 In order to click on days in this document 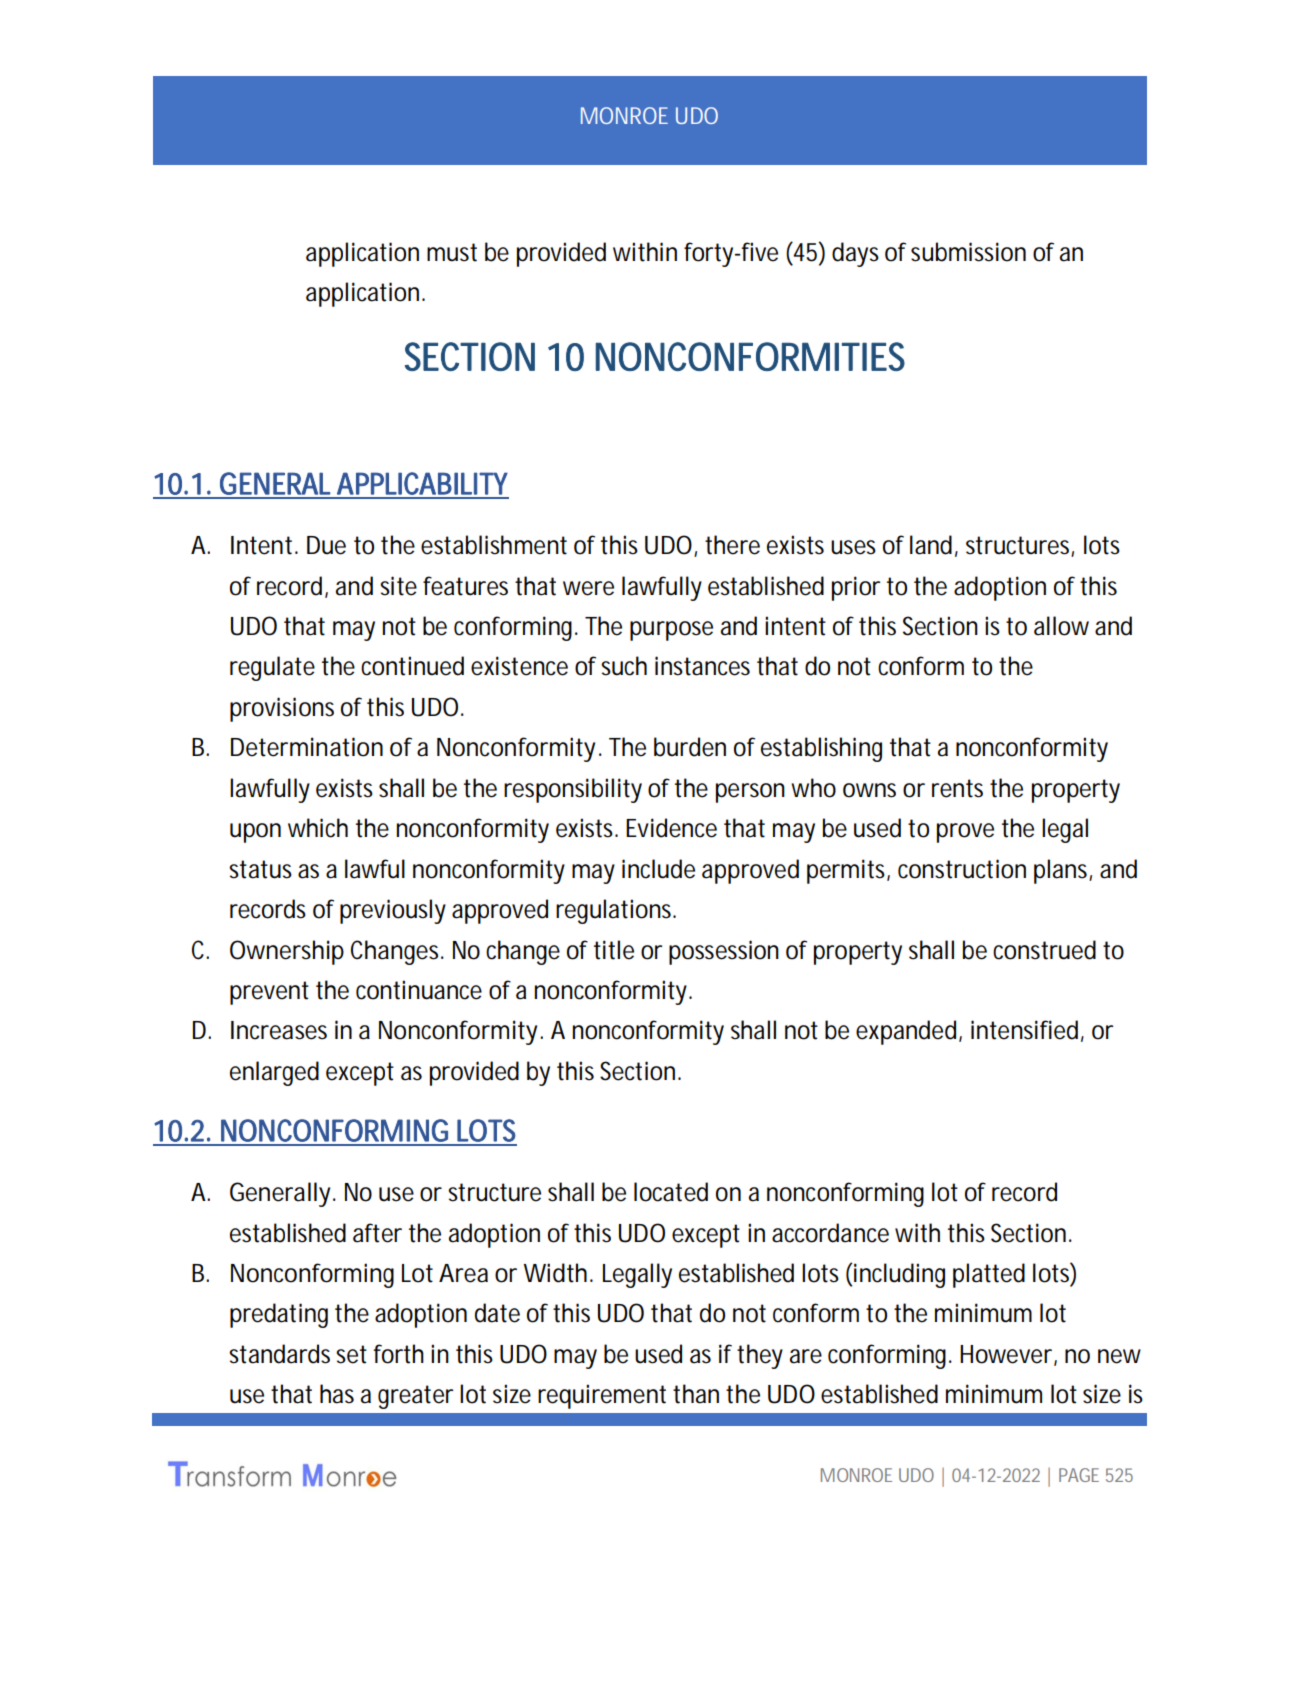, I will do `click(855, 254)`.
